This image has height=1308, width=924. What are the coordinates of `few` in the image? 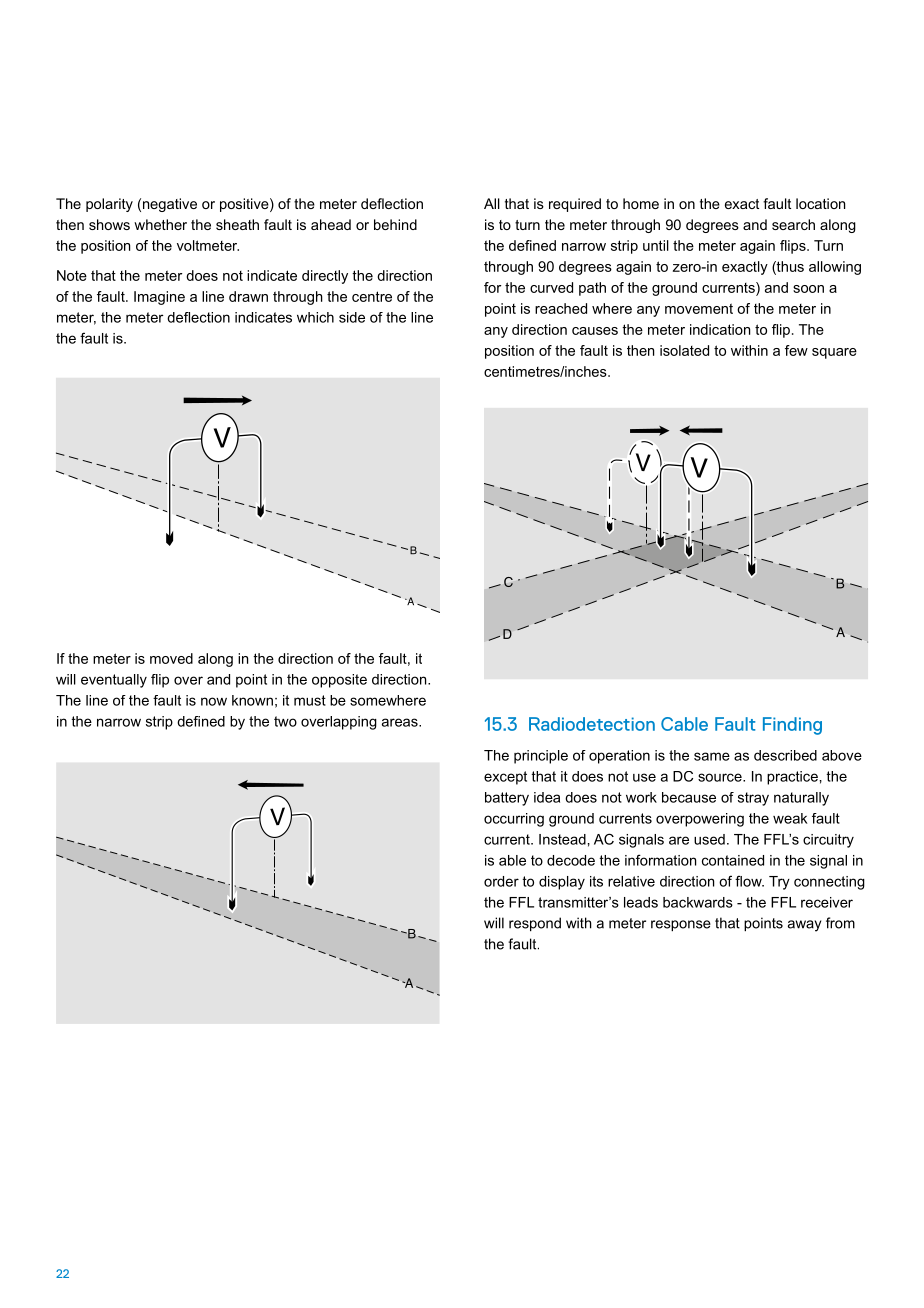 It's located at (796, 350).
